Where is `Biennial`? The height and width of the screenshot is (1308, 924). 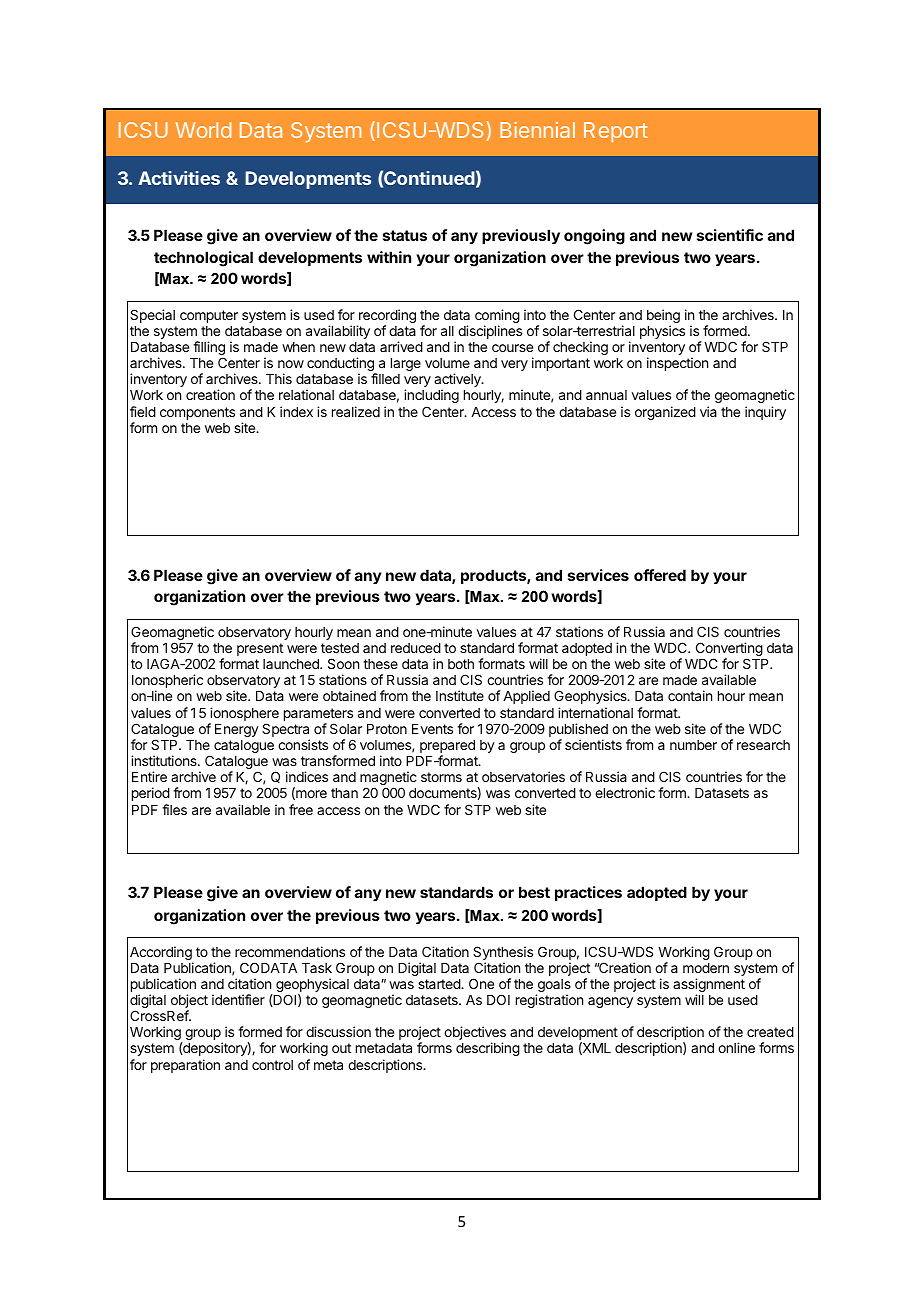 Biennial is located at coordinates (537, 130).
